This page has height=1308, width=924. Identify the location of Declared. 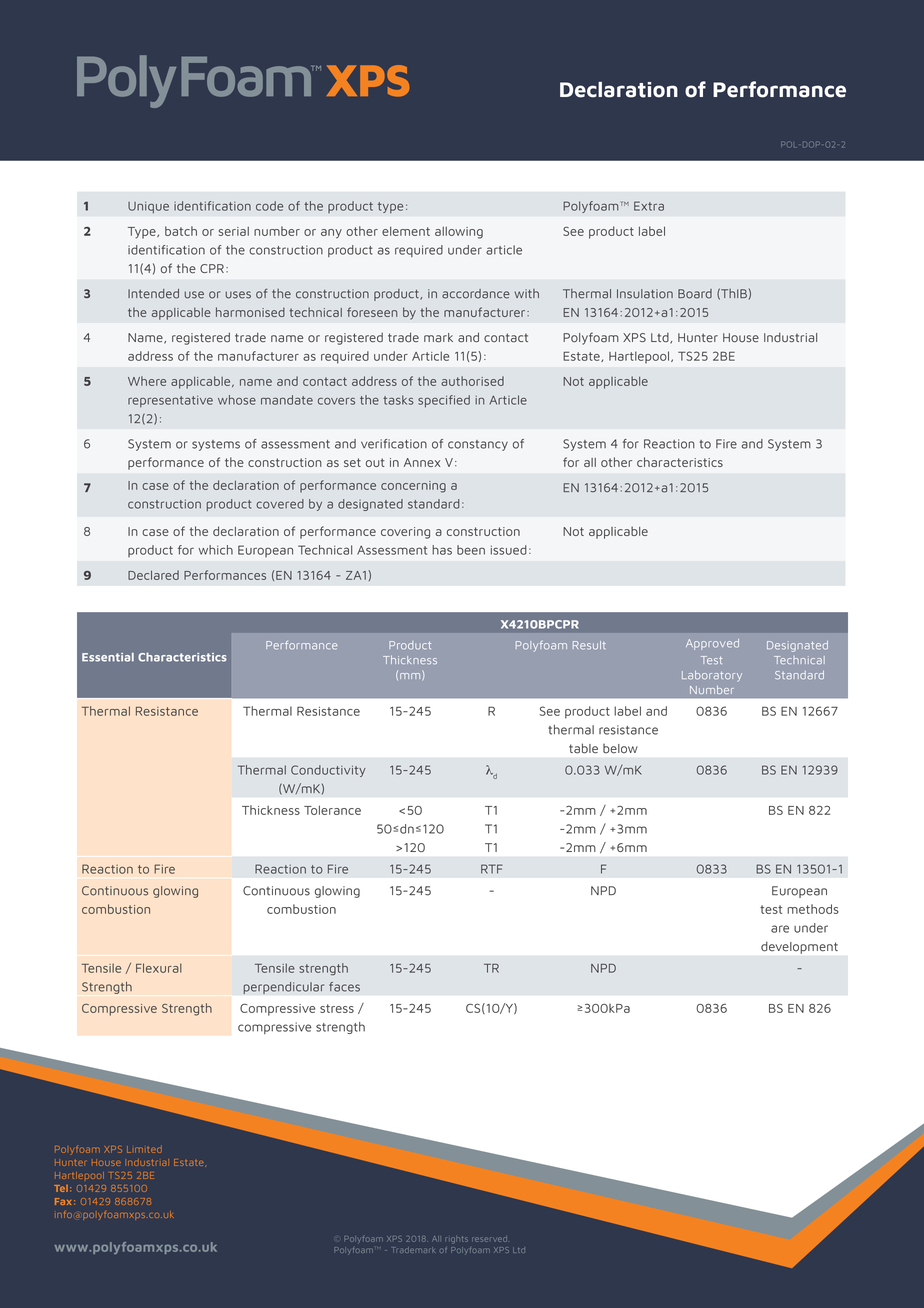
(153, 575).
